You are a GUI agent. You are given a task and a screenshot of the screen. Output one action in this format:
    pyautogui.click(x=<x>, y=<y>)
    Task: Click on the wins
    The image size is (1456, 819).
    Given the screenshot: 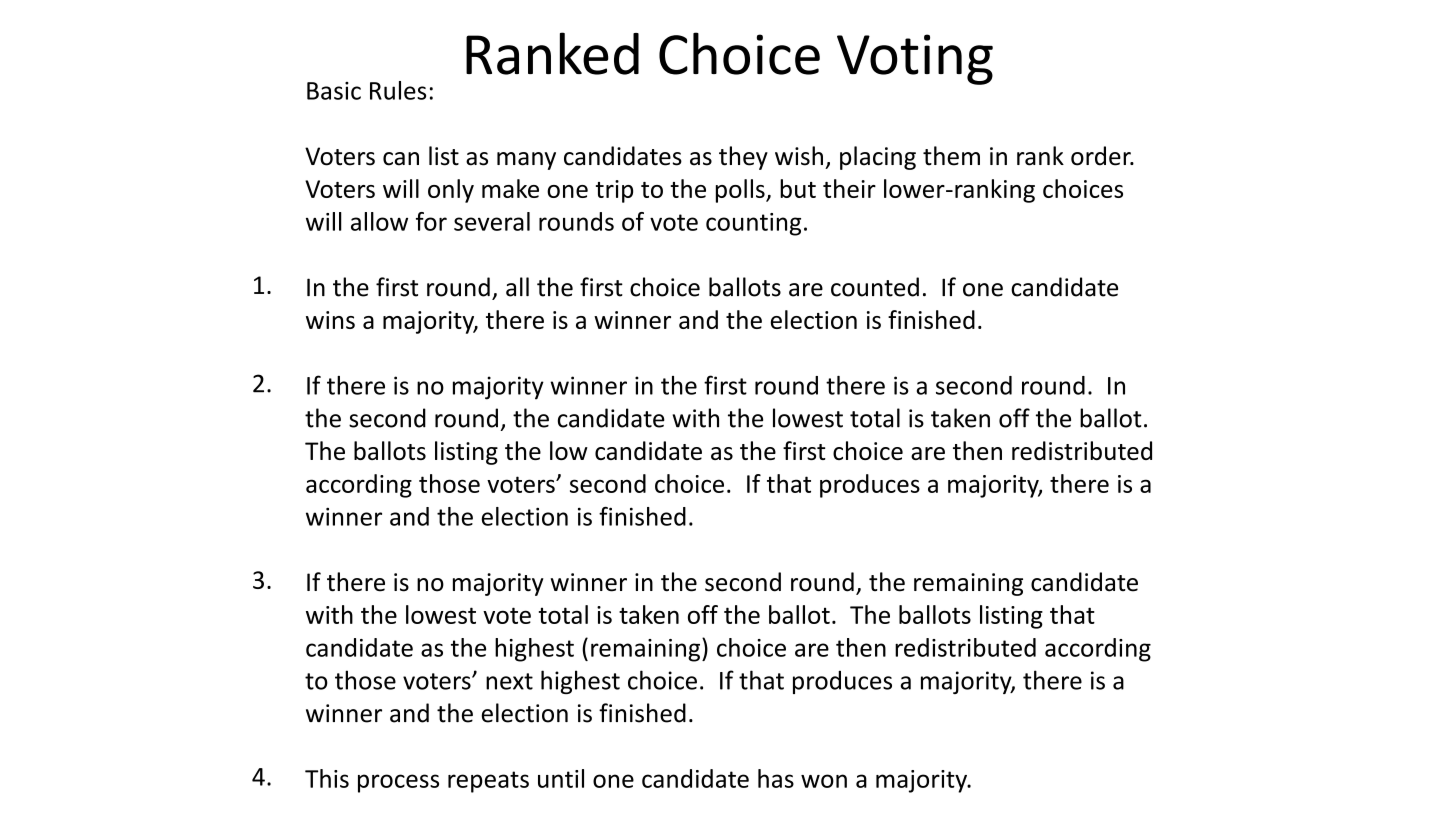 What is the action you would take?
    pyautogui.click(x=330, y=320)
